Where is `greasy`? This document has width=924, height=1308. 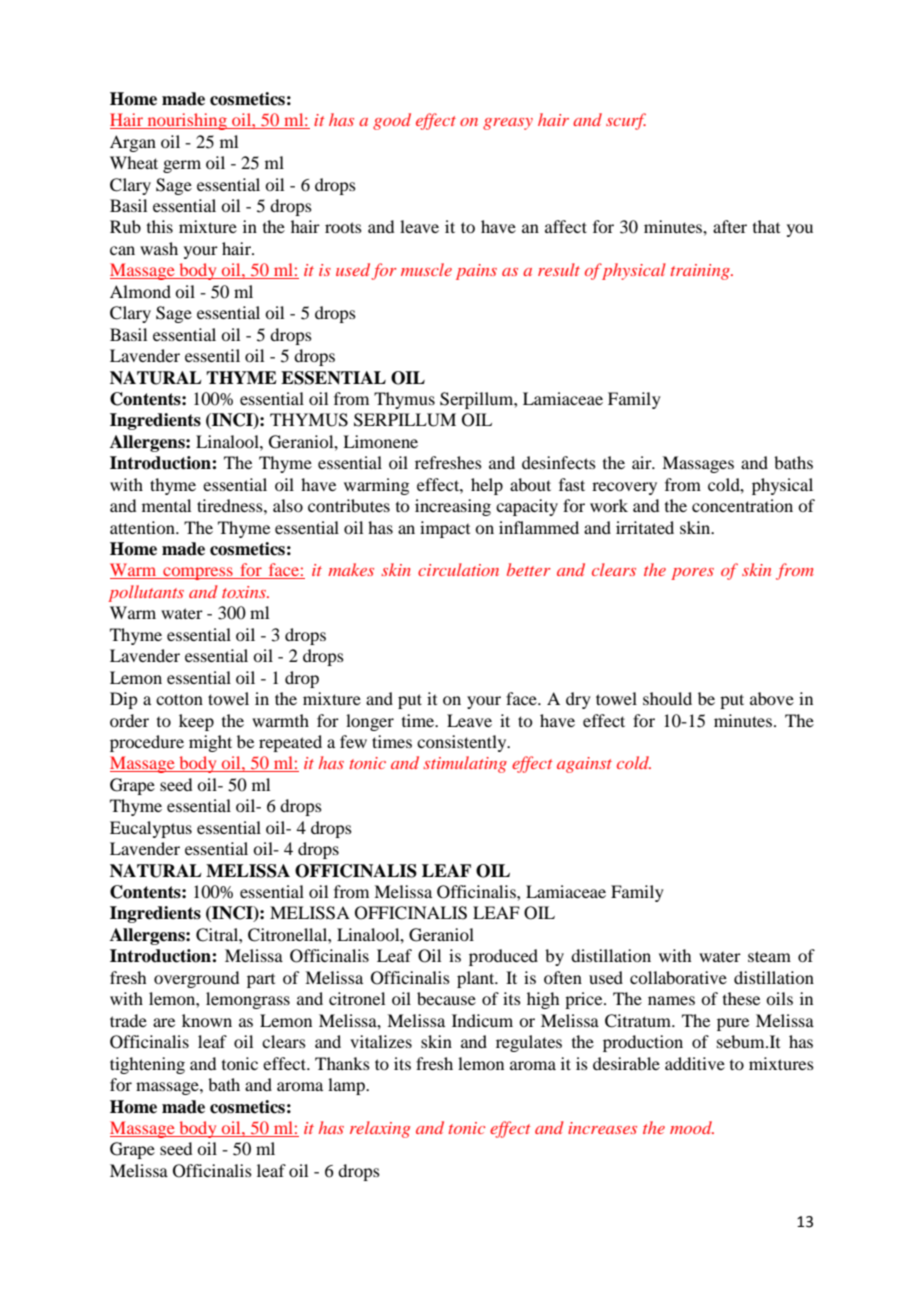 greasy is located at coordinates (508, 124).
